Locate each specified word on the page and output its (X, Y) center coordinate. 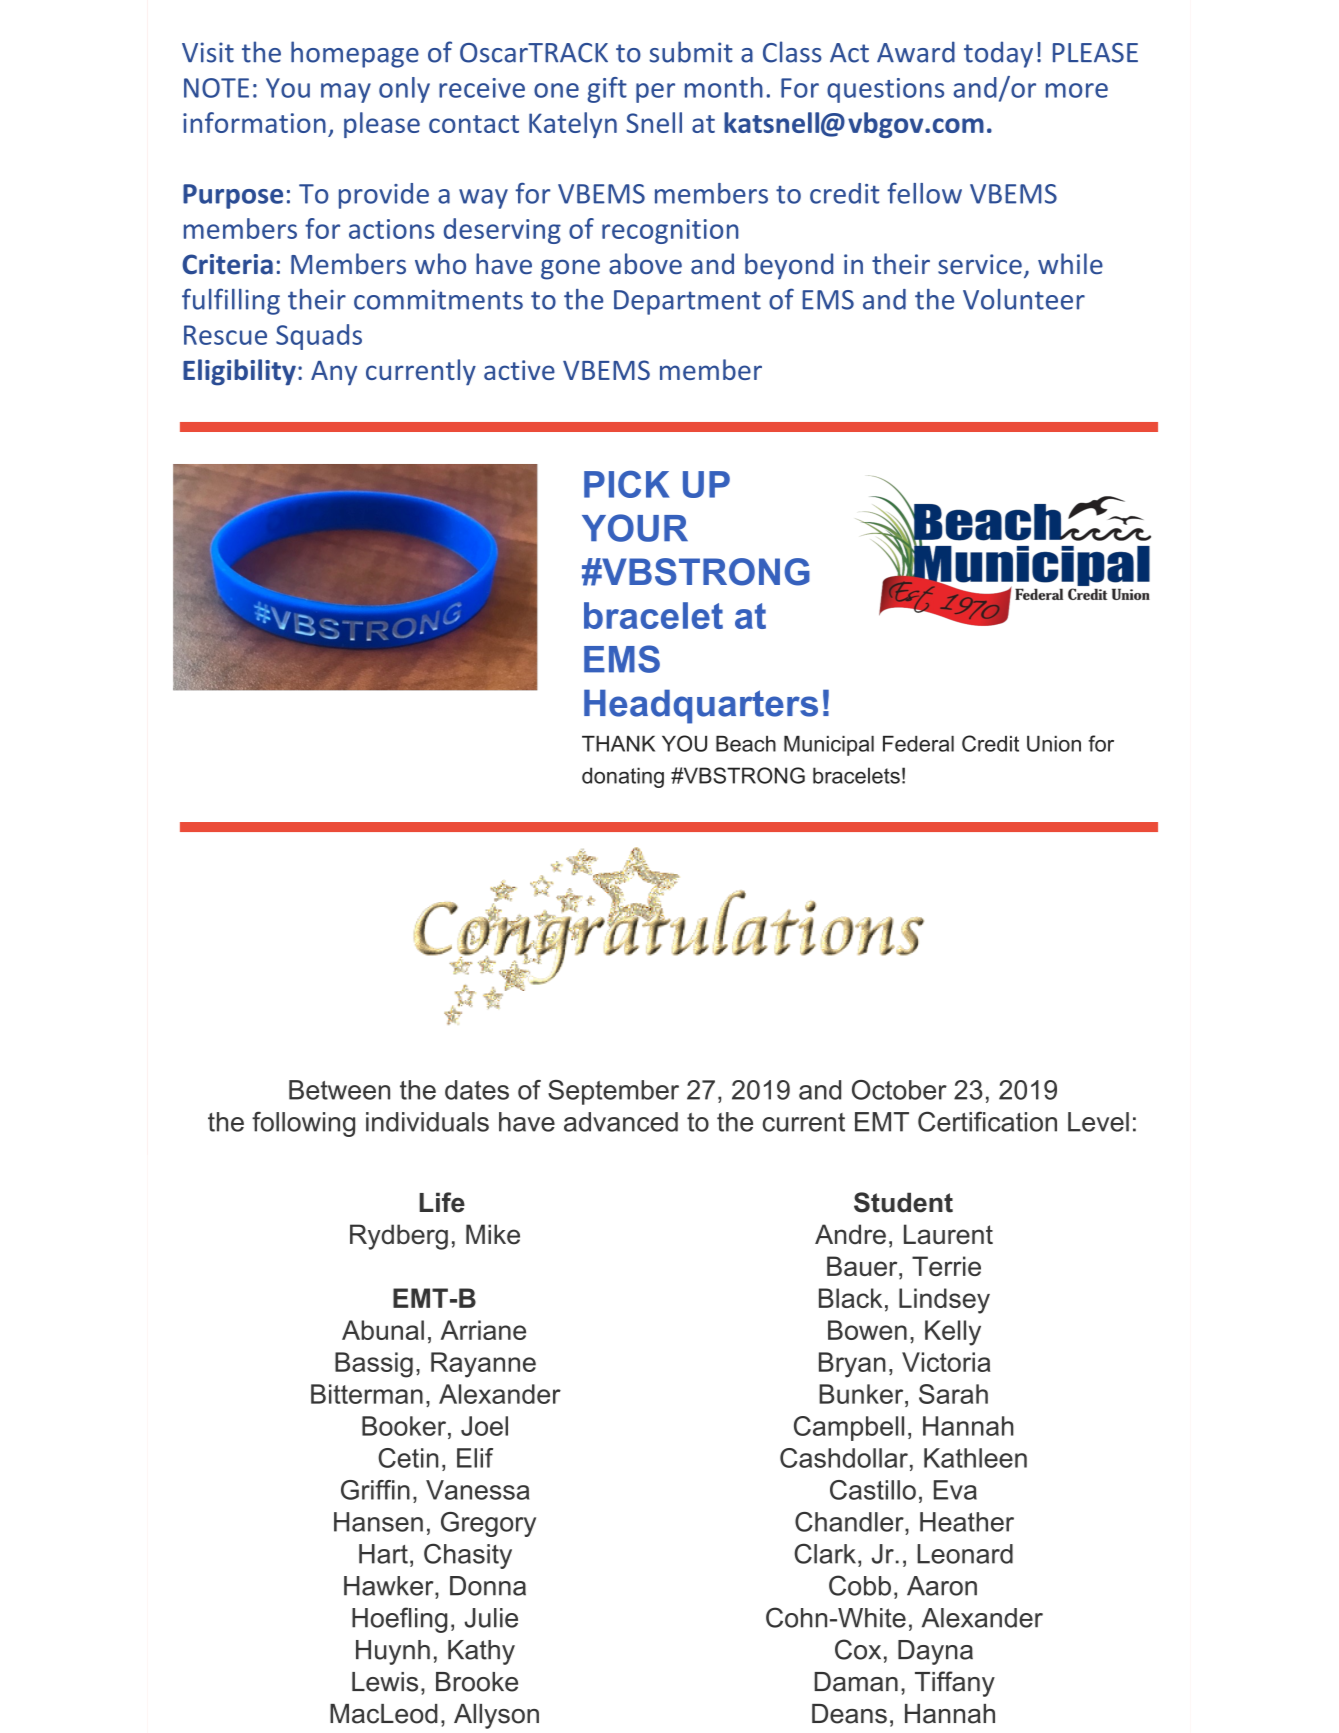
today (998, 54)
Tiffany (955, 1684)
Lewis (385, 1682)
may (346, 93)
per (655, 93)
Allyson (496, 1716)
